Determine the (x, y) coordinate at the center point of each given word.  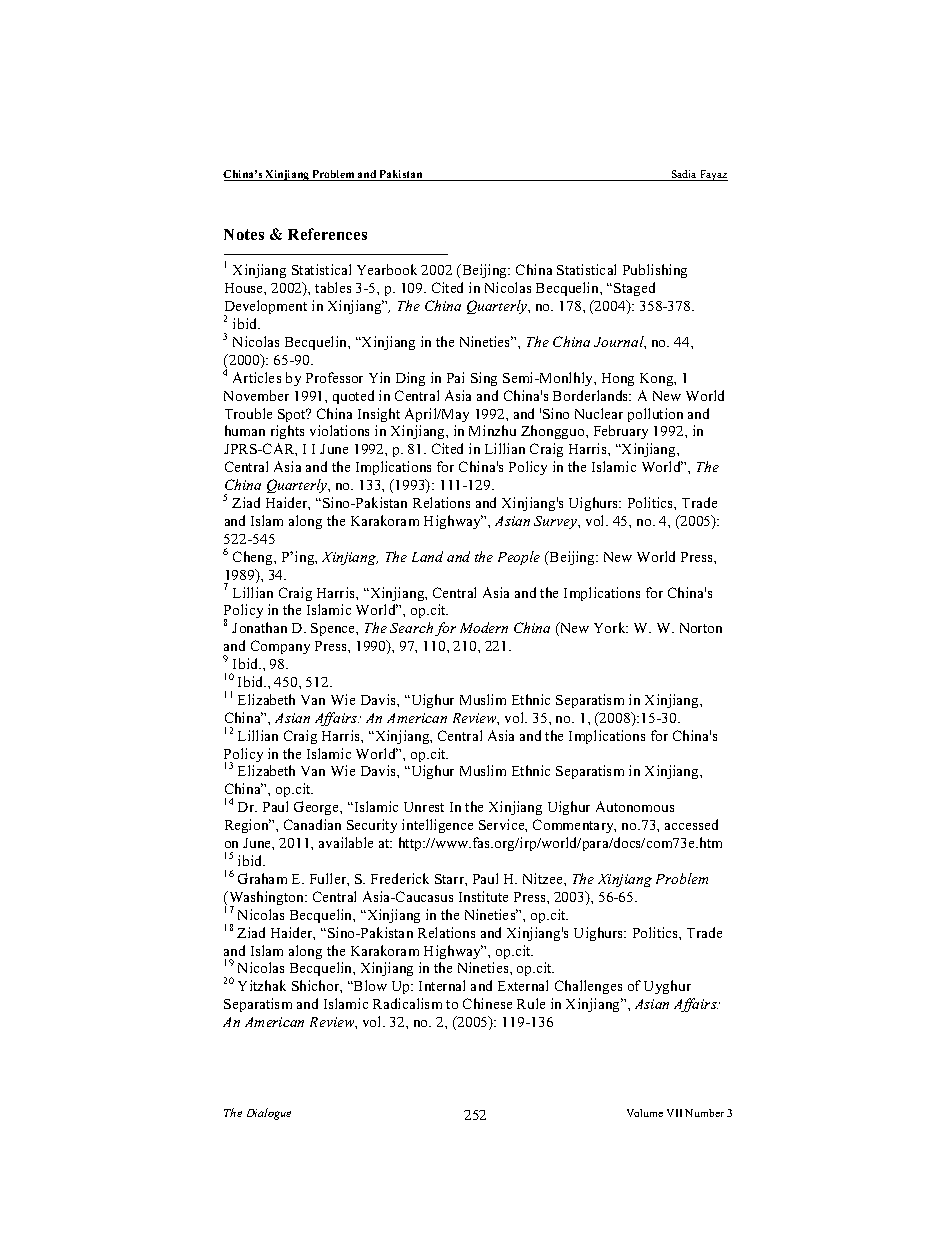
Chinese (487, 1003)
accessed (691, 824)
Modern (484, 627)
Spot (293, 415)
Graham (262, 878)
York (611, 627)
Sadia (684, 175)
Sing (484, 379)
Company (280, 647)
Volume (645, 1113)
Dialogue (269, 1114)
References (327, 234)
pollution (655, 415)
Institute (483, 896)
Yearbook (387, 269)
